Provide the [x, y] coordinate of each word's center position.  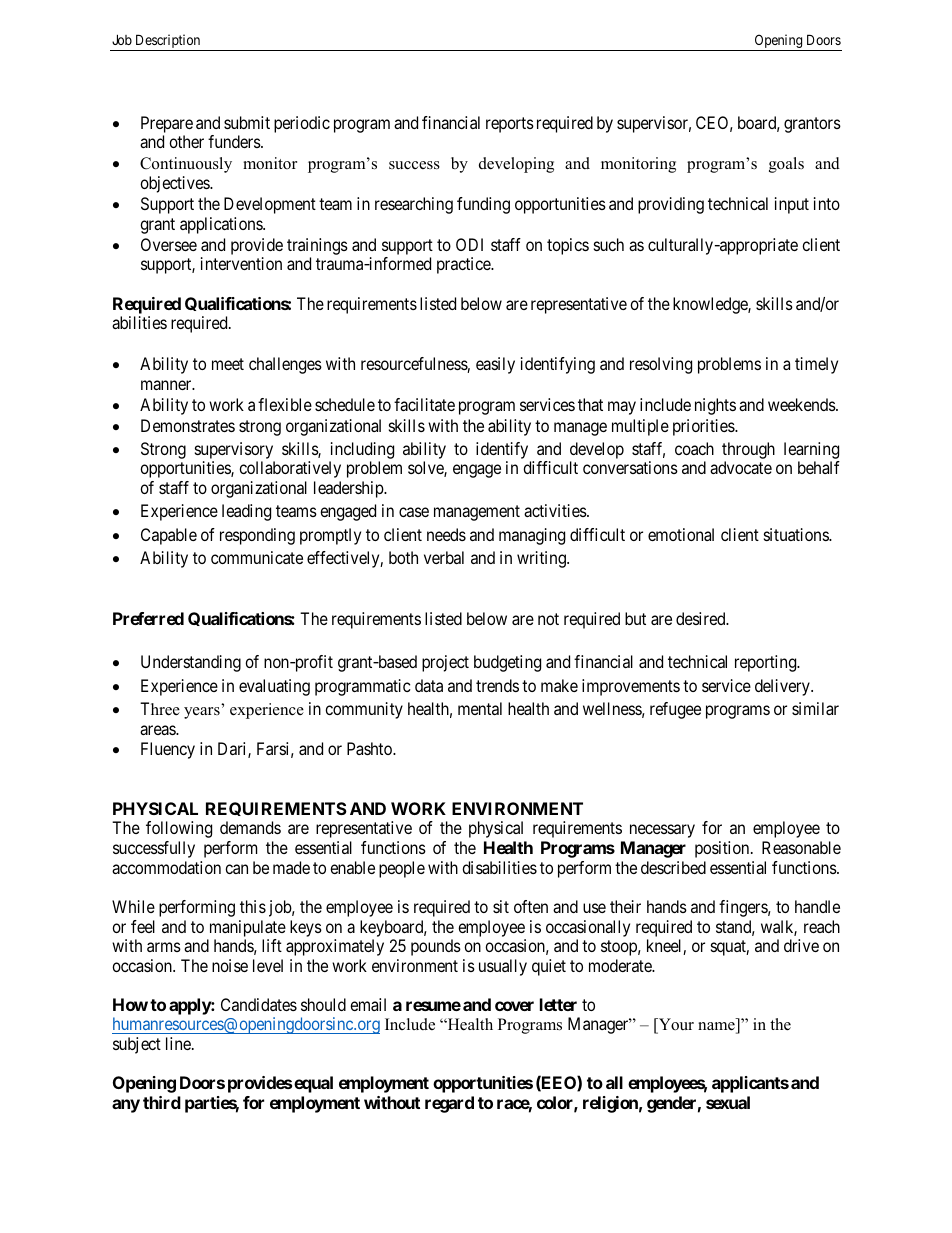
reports [510, 125]
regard [449, 1104]
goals [786, 165]
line [179, 1043]
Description [168, 42]
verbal [444, 557]
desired [702, 618]
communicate [257, 557]
